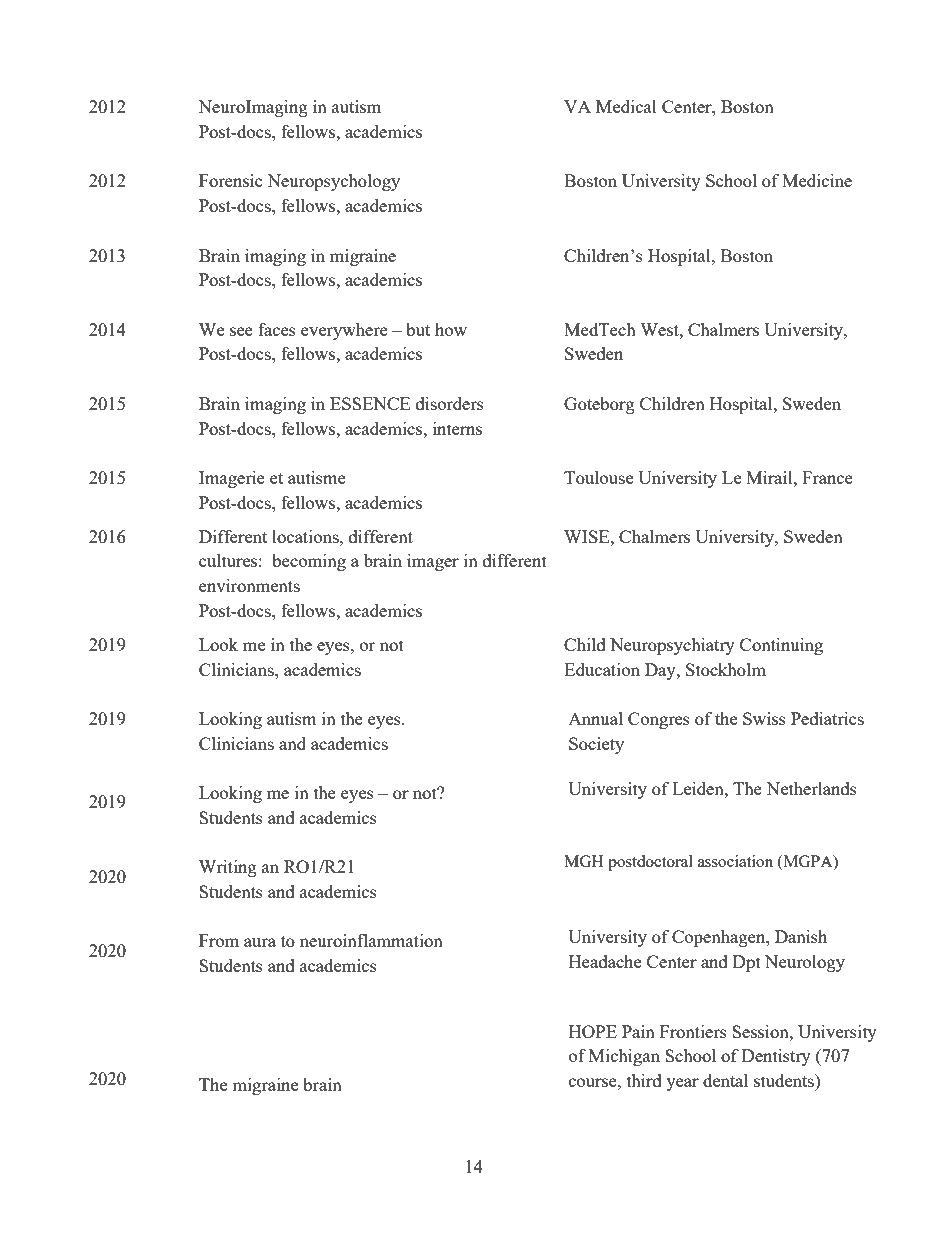  What do you see at coordinates (817, 180) in the image?
I see `Medicine` at bounding box center [817, 180].
